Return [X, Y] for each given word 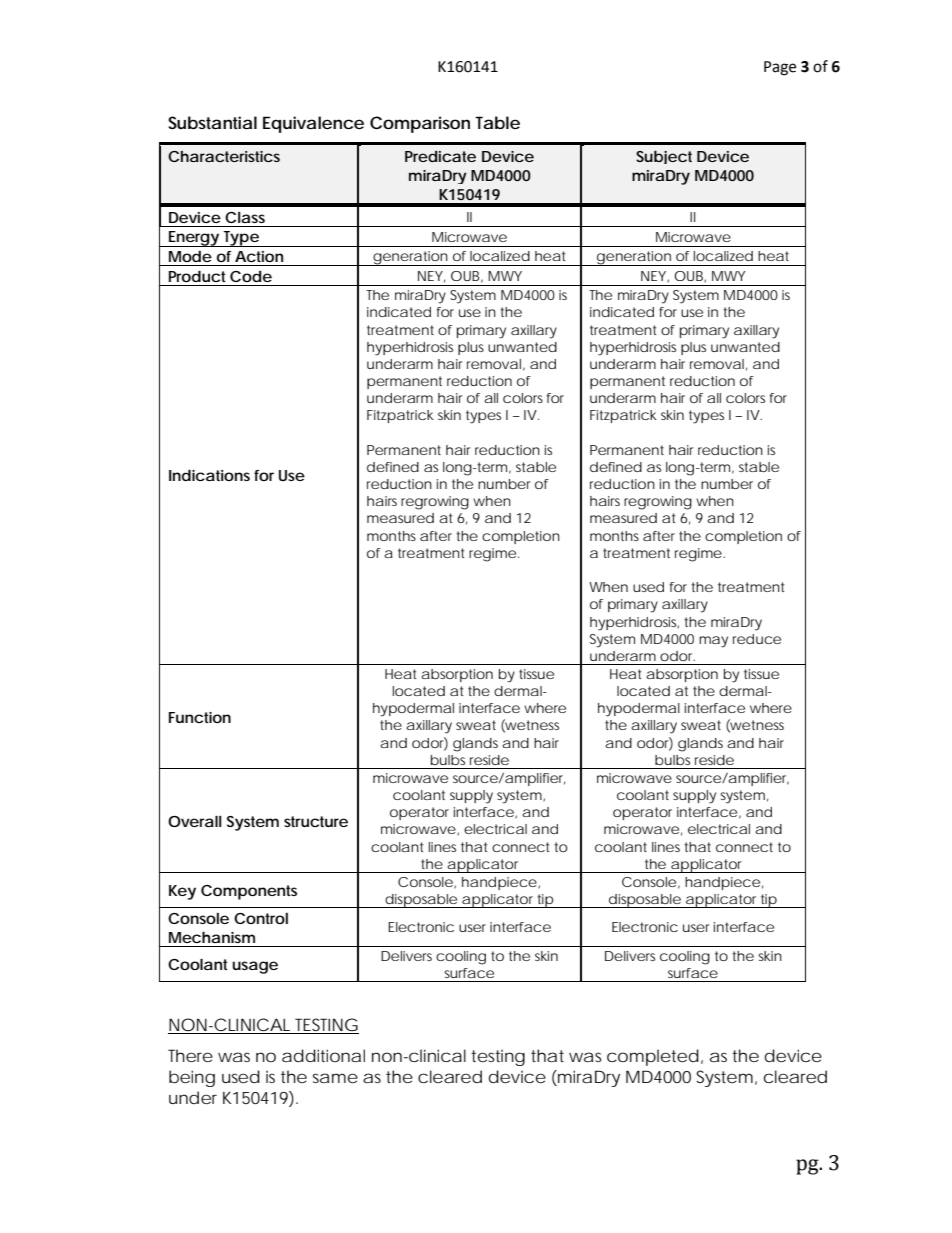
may [713, 642]
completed [653, 1057]
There [190, 1055]
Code [251, 276]
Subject [664, 157]
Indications [209, 475]
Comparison [420, 124]
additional [323, 1055]
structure [316, 821]
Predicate [440, 156]
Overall [195, 821]
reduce [757, 639]
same [335, 1078]
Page [780, 68]
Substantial [212, 122]
